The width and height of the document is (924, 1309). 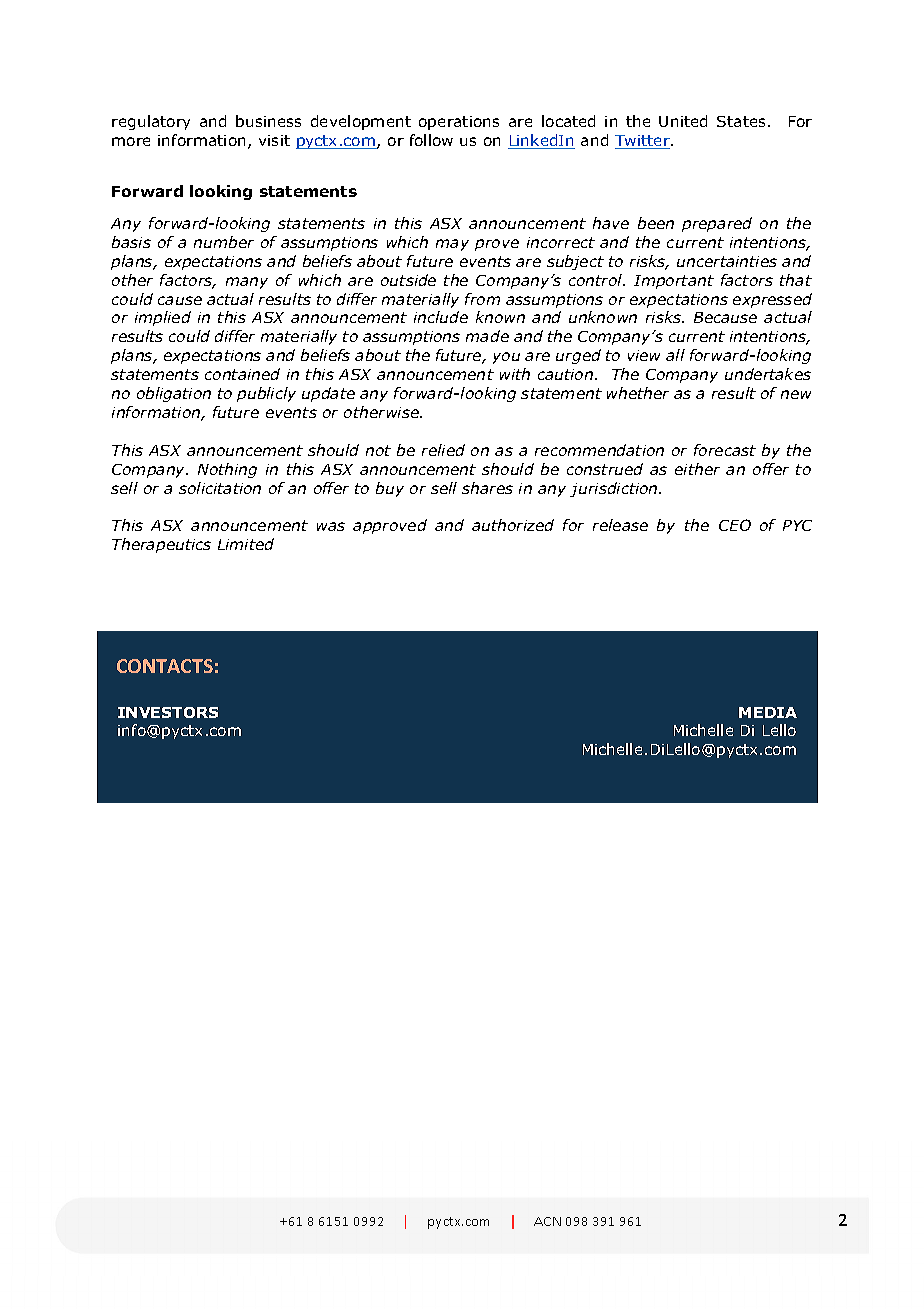 I want to click on MEDIA, so click(x=768, y=712).
